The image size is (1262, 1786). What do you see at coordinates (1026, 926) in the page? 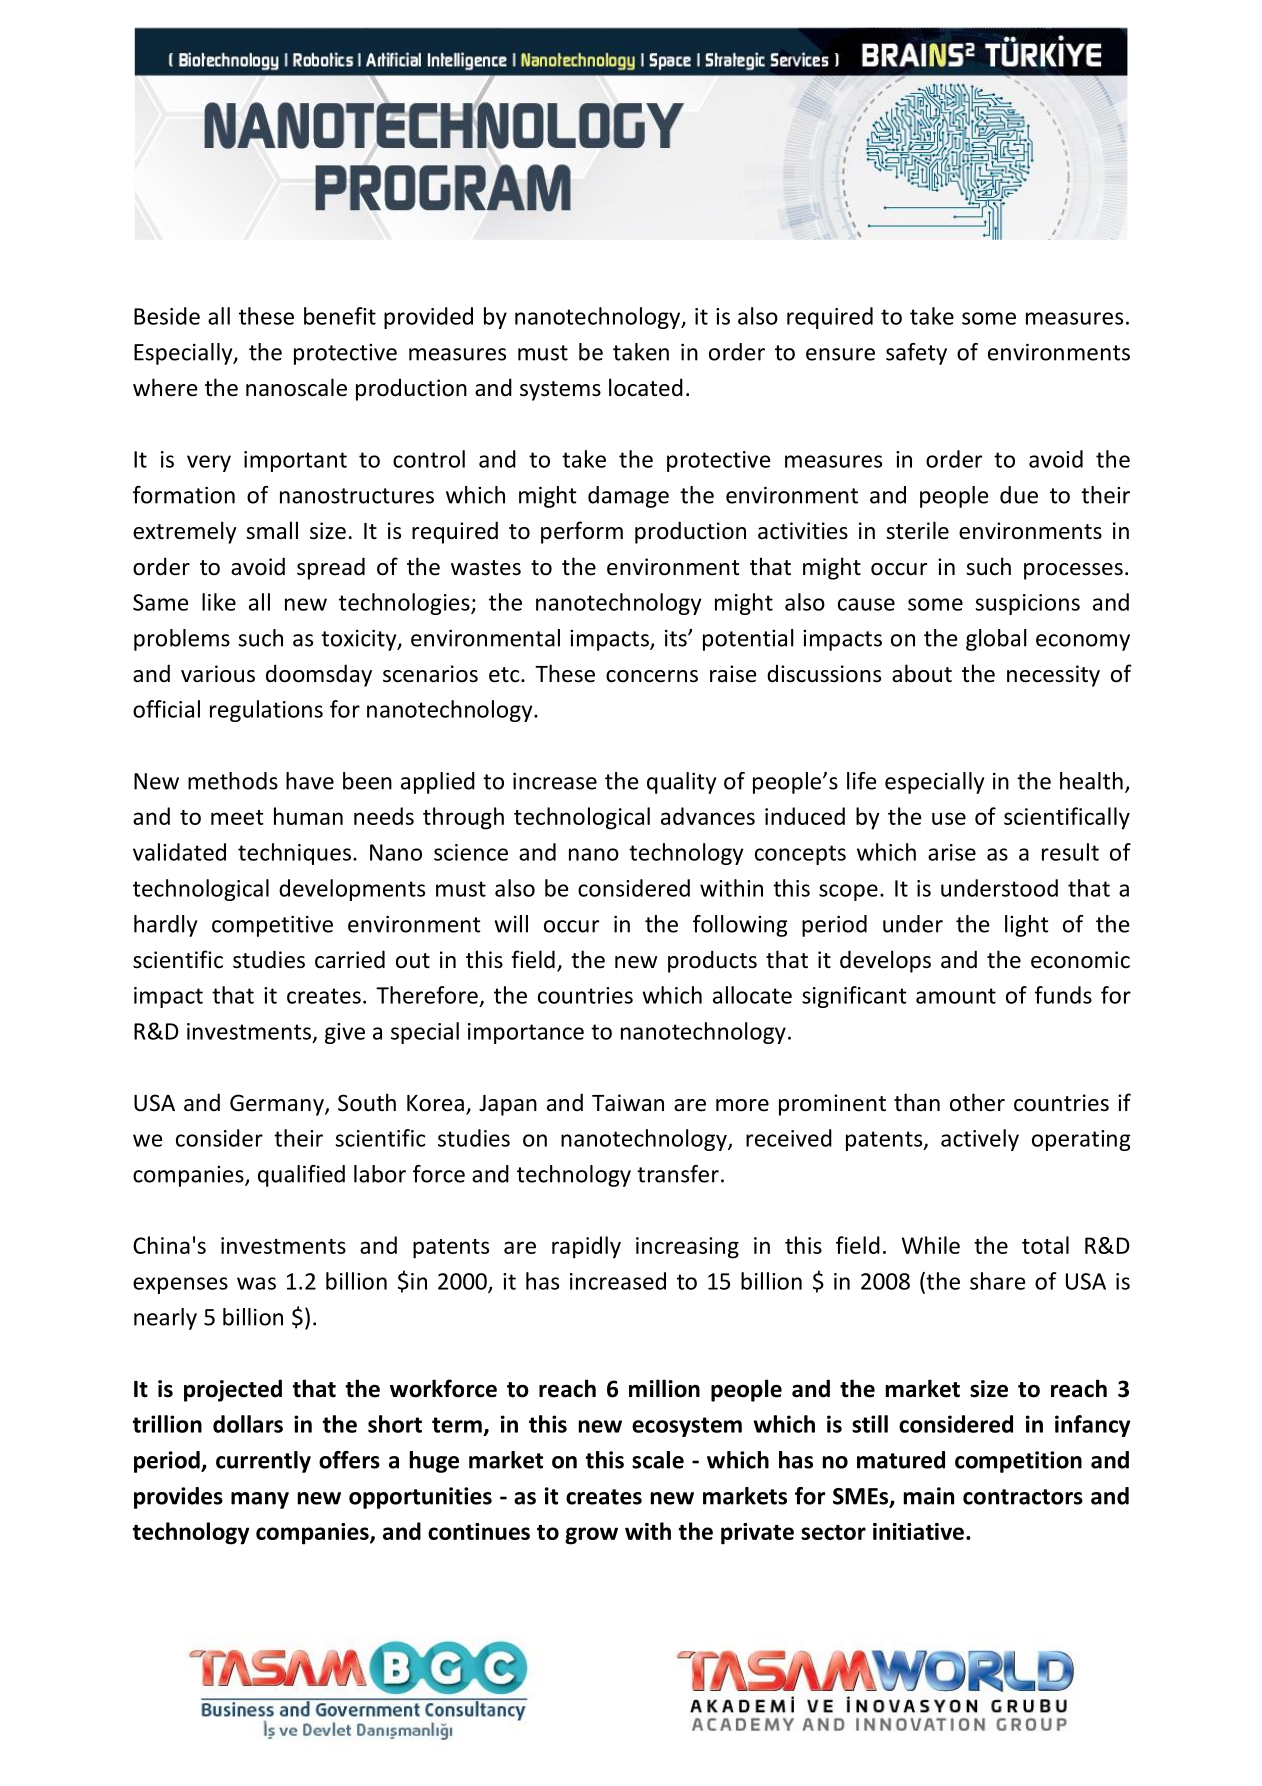
I see `light` at bounding box center [1026, 926].
